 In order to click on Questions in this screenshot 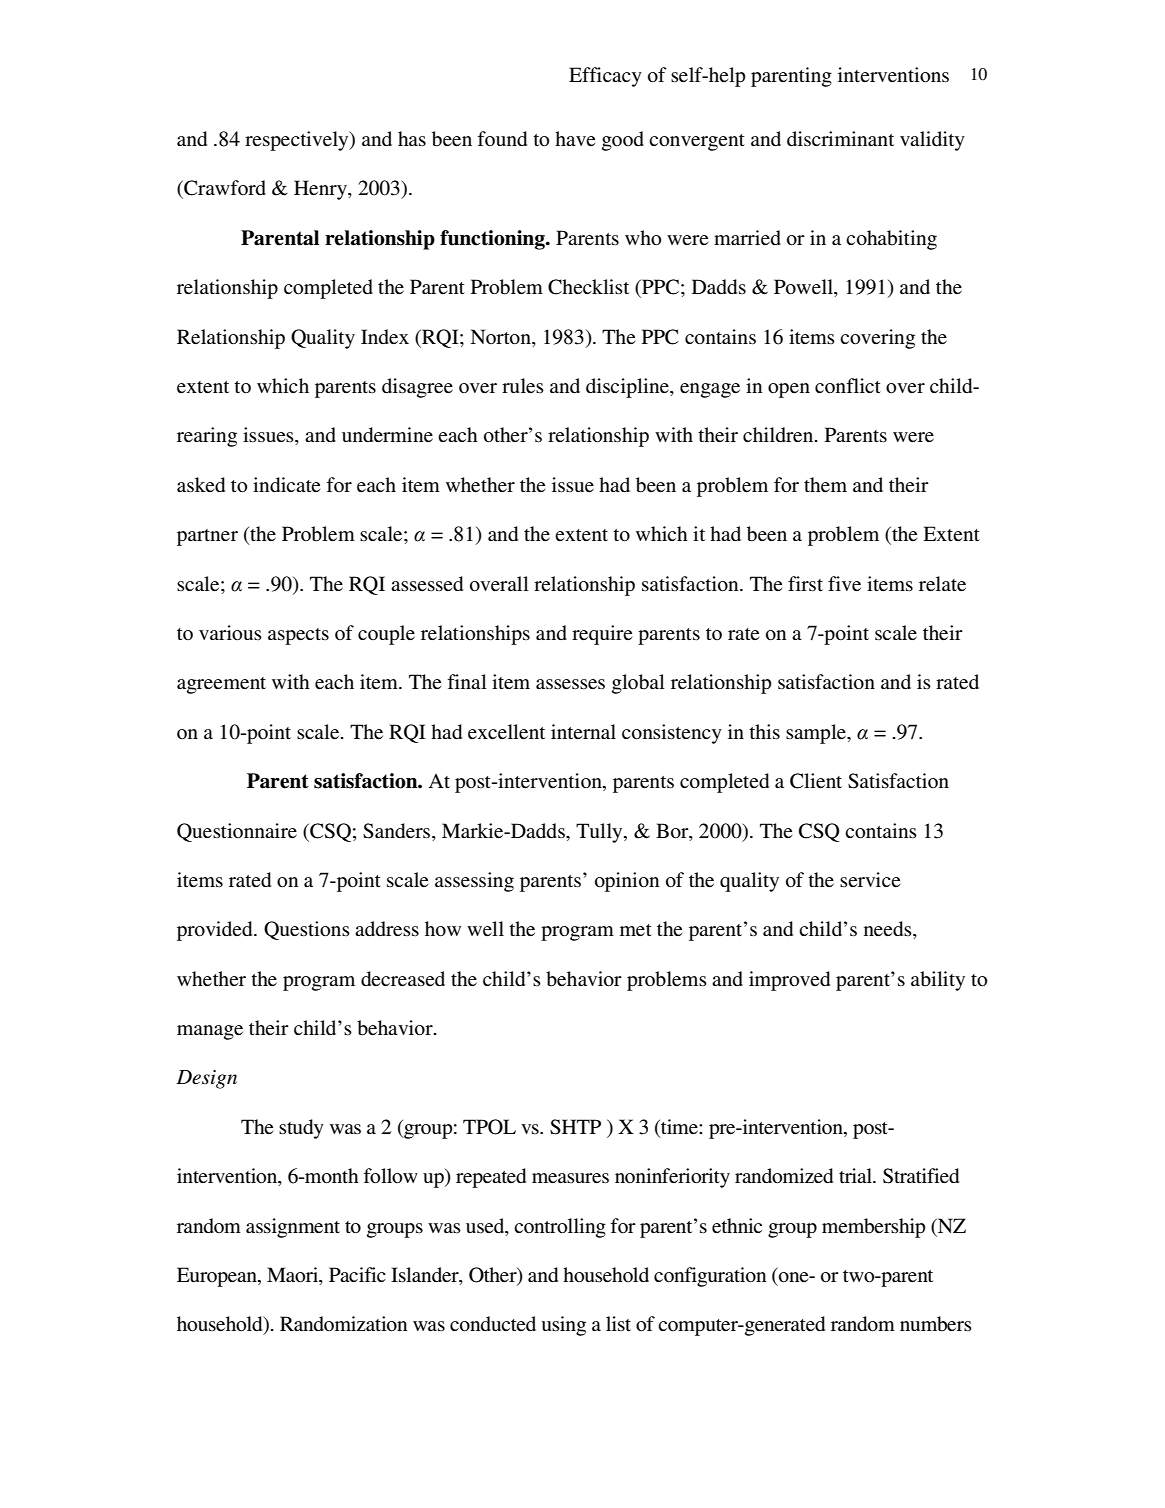, I will do `click(307, 930)`.
